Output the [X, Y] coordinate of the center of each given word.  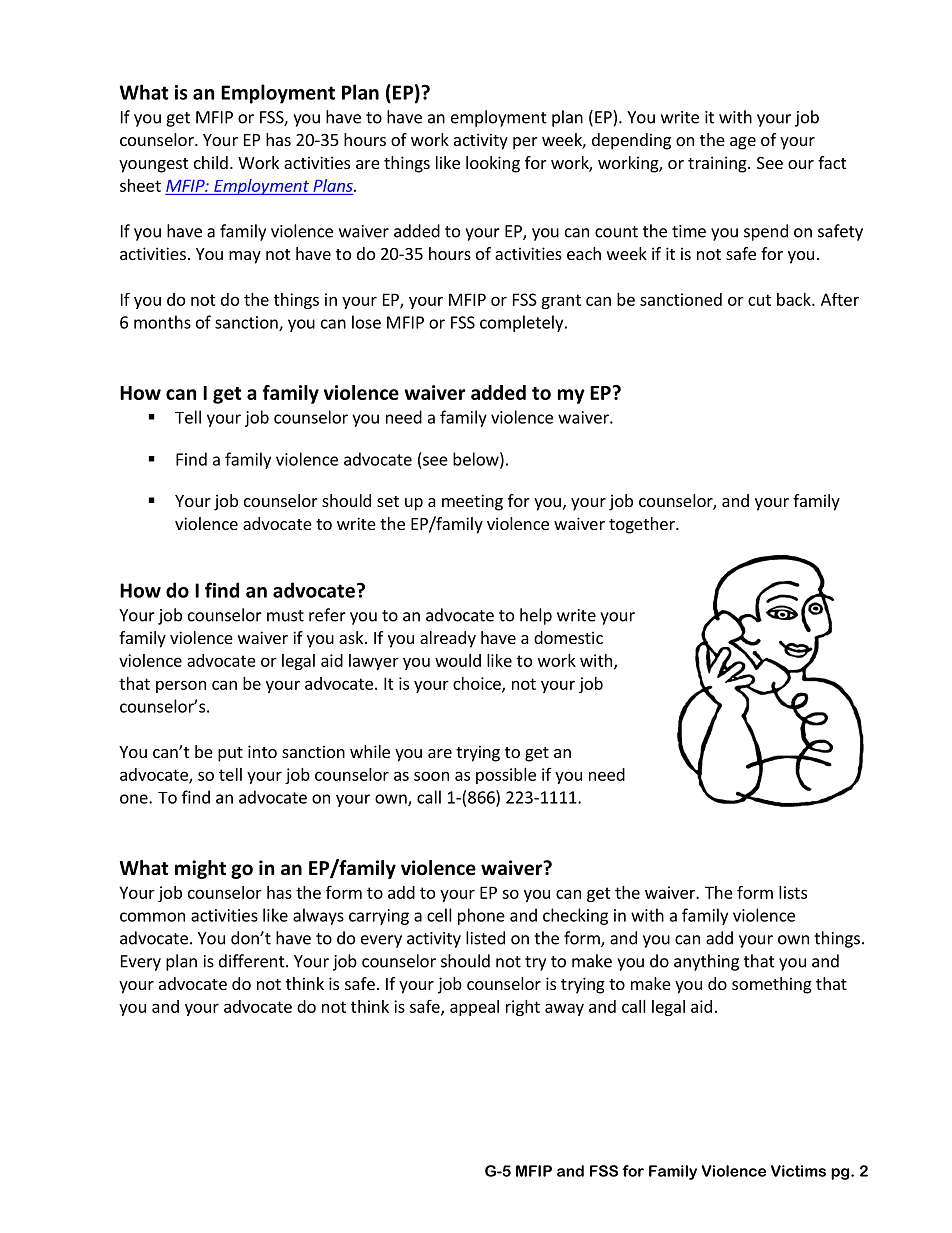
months [162, 322]
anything [706, 962]
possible [506, 776]
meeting [472, 502]
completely [523, 323]
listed [485, 938]
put [230, 754]
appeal [474, 1008]
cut [759, 300]
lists [793, 892]
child [211, 162]
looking [493, 164]
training [718, 164]
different [253, 961]
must [285, 616]
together [643, 525]
